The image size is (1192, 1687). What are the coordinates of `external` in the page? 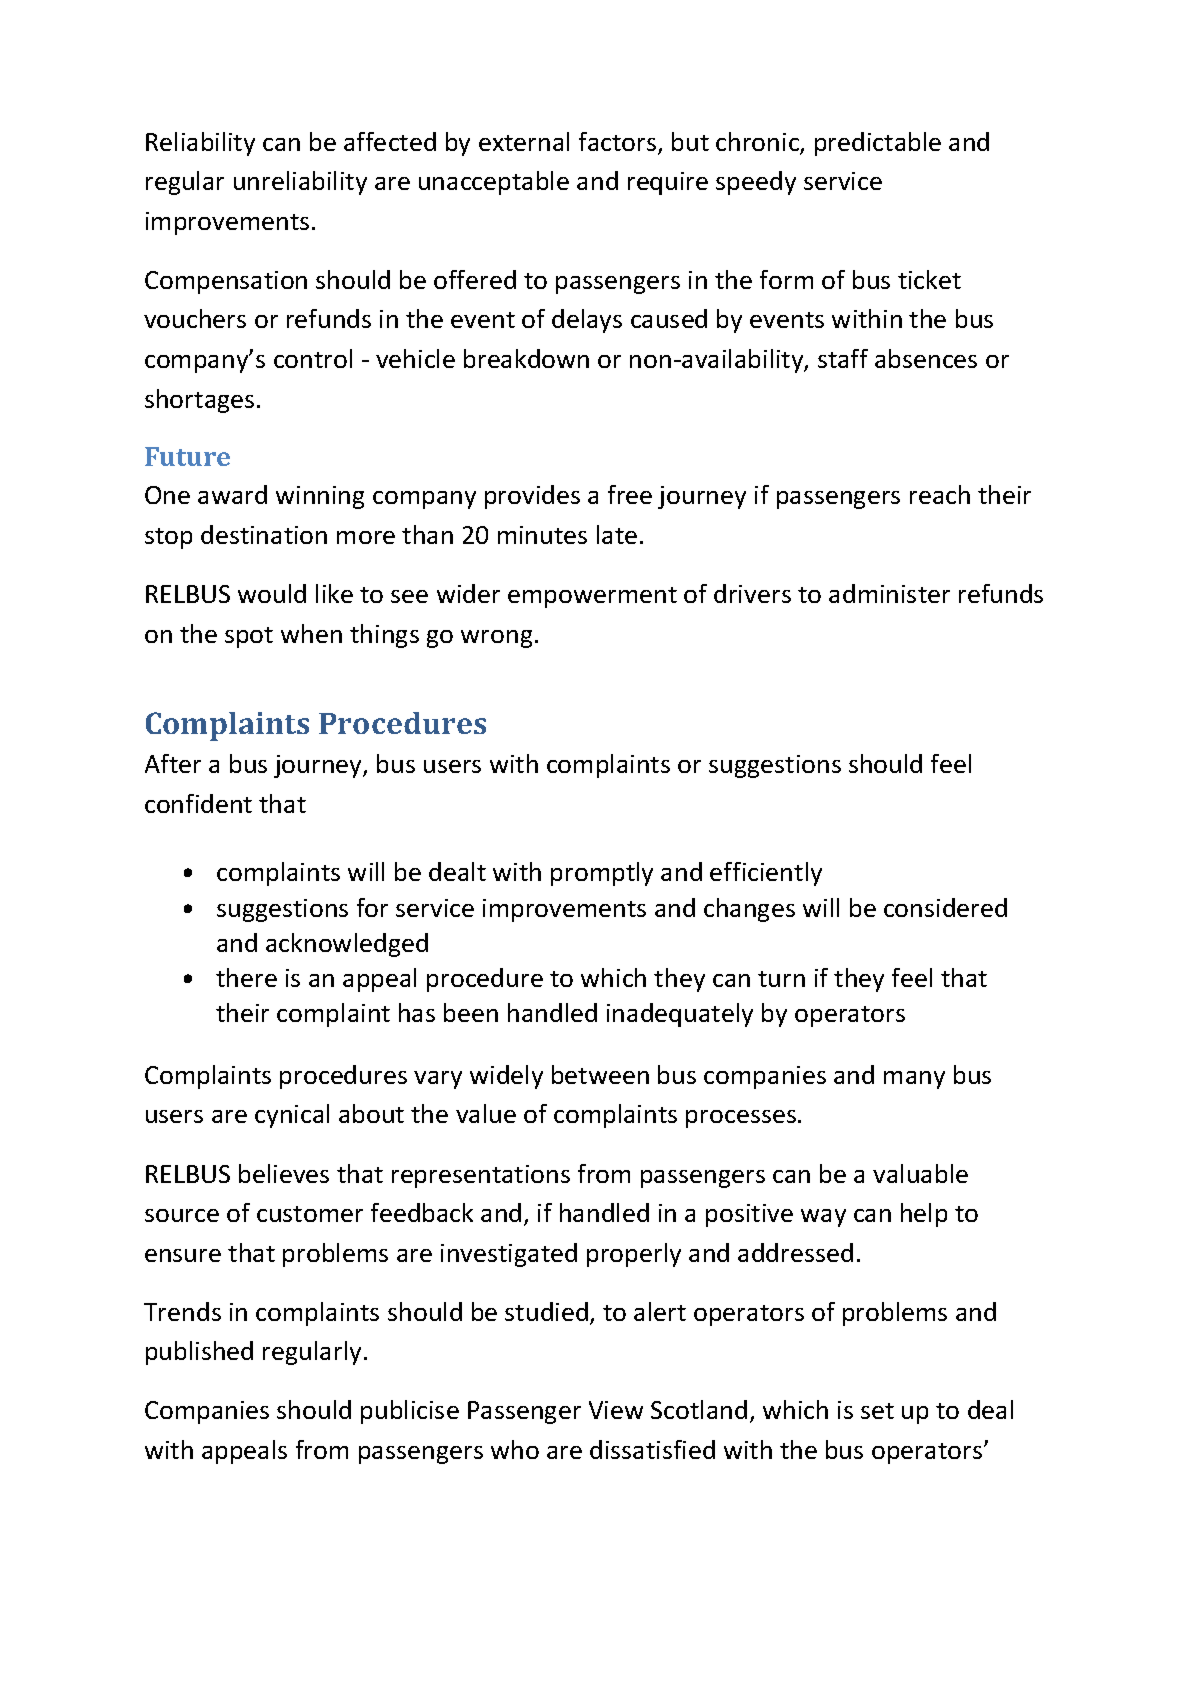 It's located at (524, 141).
